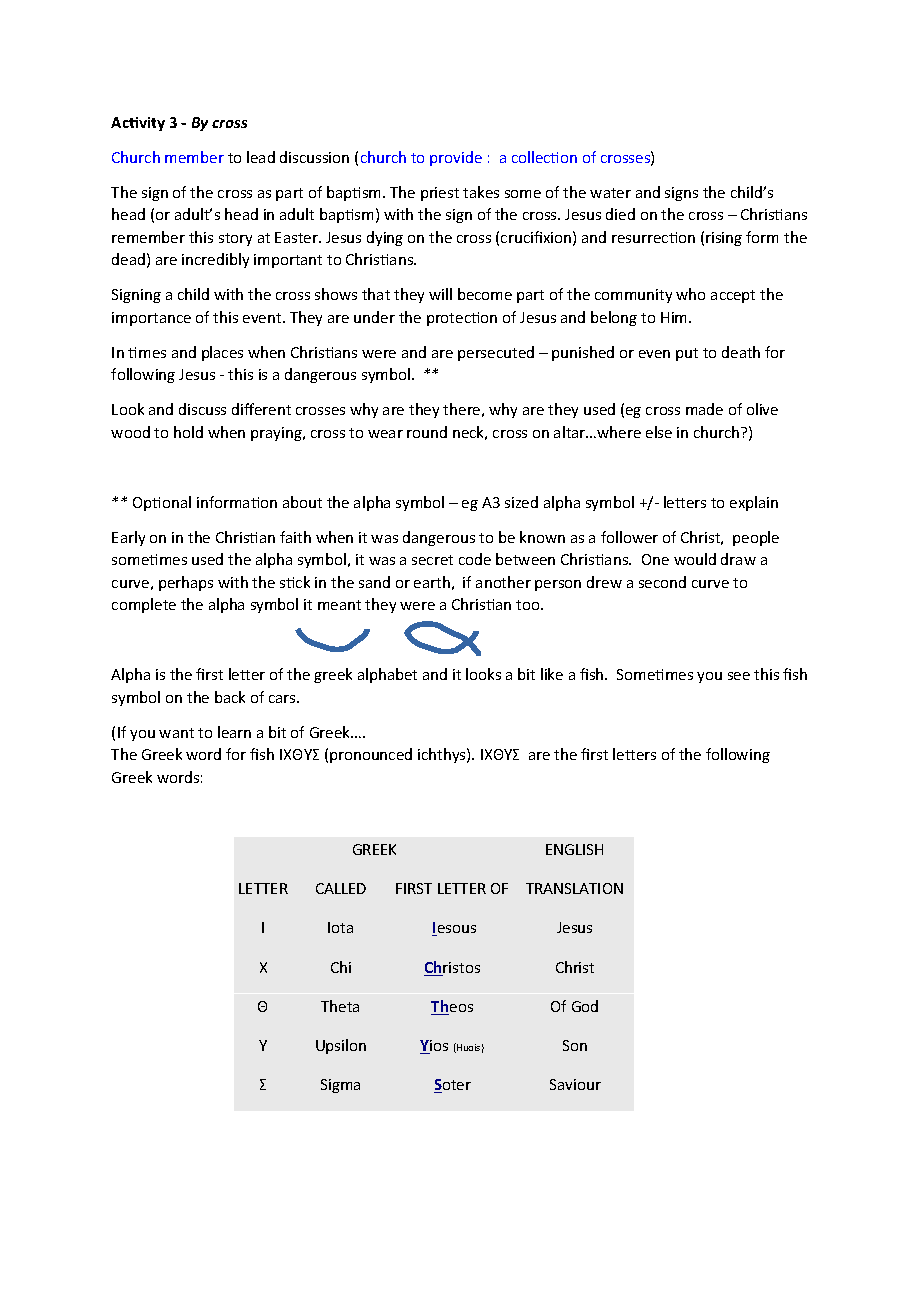 The width and height of the screenshot is (924, 1308). I want to click on Upsilon, so click(341, 1046).
